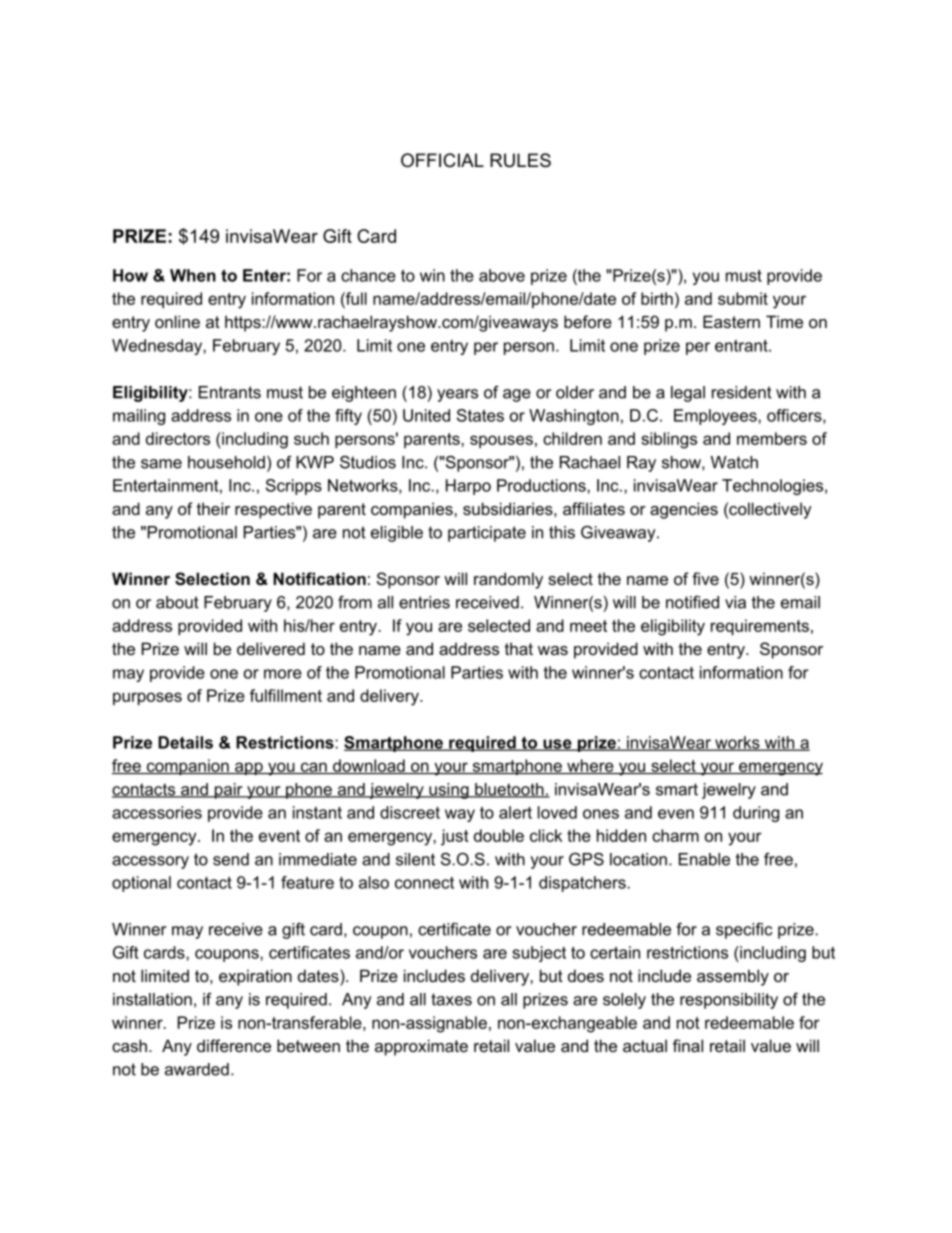  Describe the element at coordinates (449, 791) in the screenshot. I see `using` at that location.
